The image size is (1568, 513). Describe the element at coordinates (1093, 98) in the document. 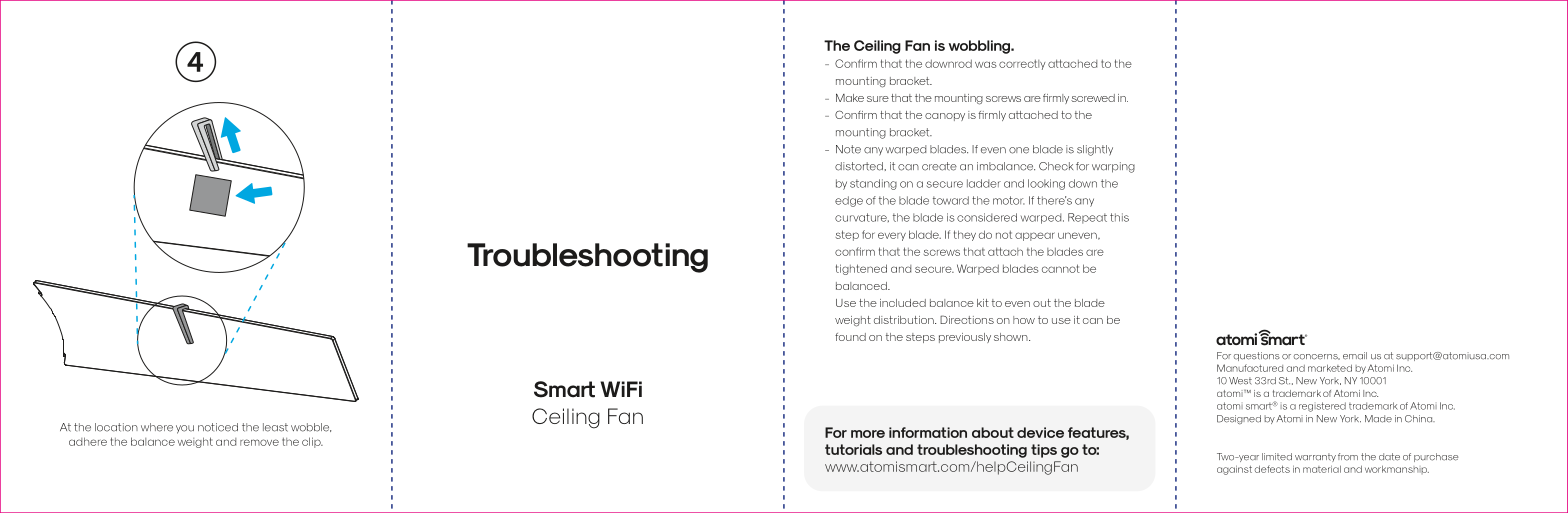

I see `screwed` at that location.
